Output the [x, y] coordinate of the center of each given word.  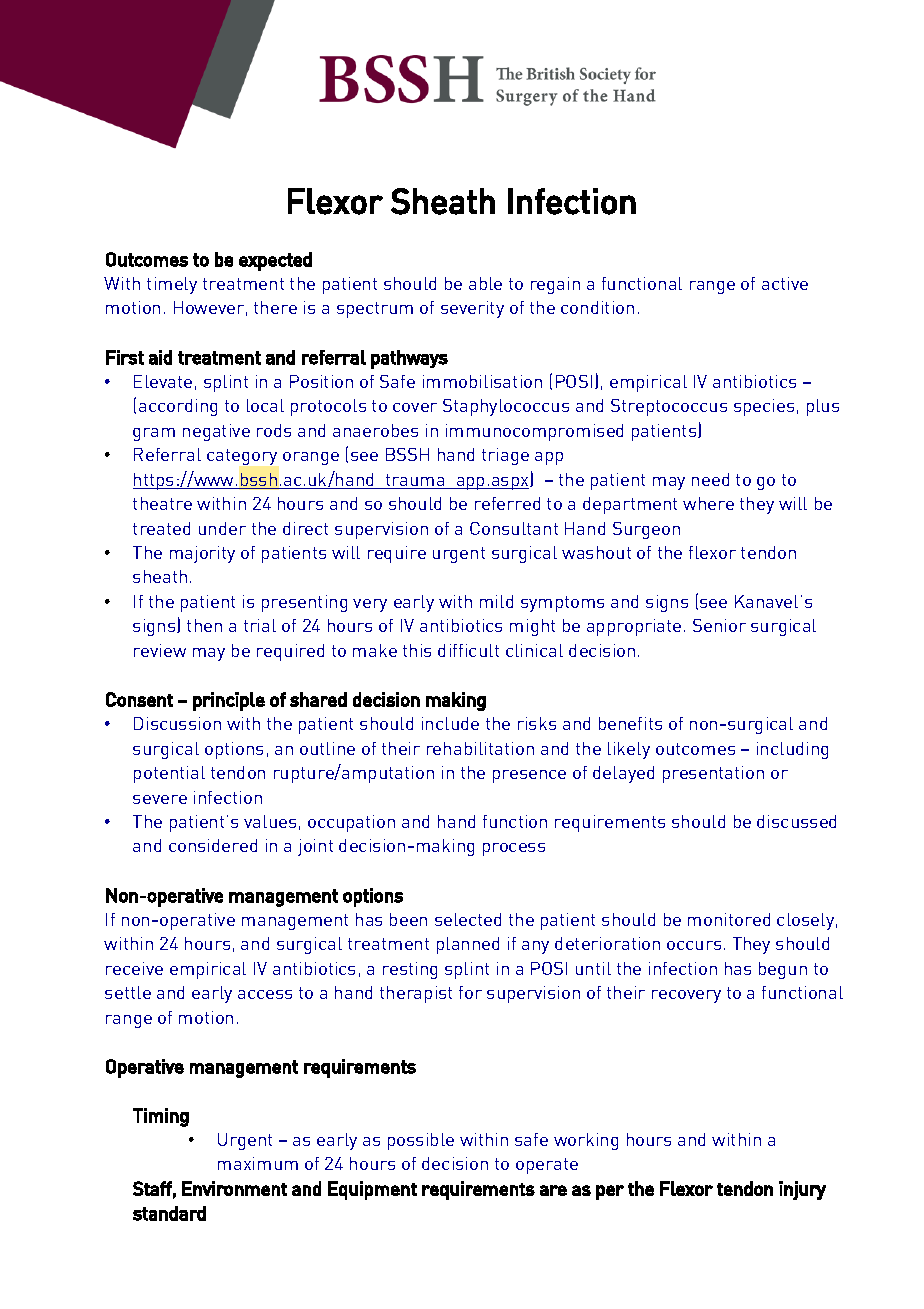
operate [547, 1166]
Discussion [177, 723]
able [485, 283]
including [792, 750]
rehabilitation [480, 748]
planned [468, 945]
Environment [234, 1188]
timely [172, 285]
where [708, 503]
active [785, 283]
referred [507, 503]
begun [783, 970]
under [222, 528]
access [265, 994]
